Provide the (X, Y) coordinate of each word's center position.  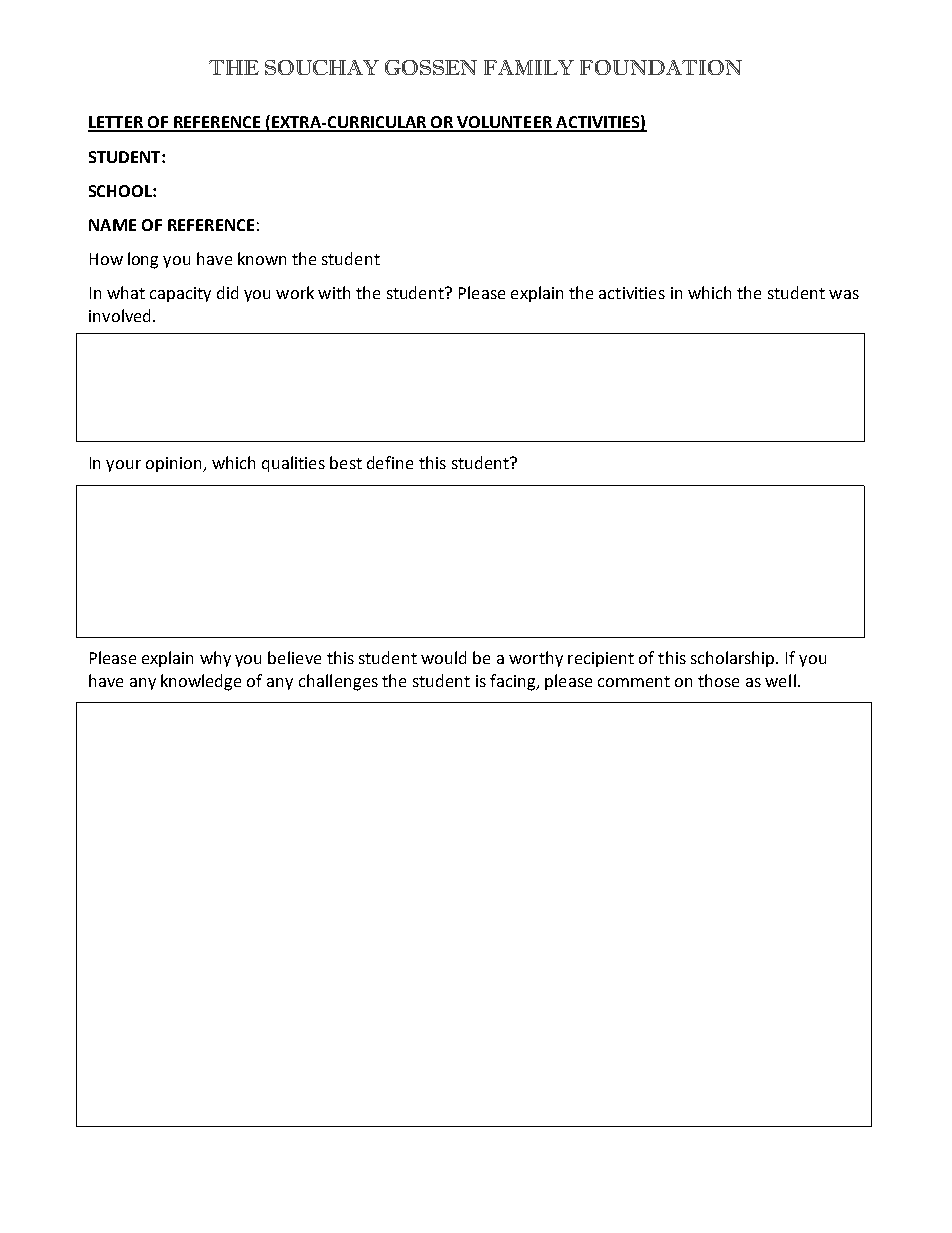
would (443, 657)
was (844, 294)
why (215, 659)
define (390, 462)
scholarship (734, 659)
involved (119, 315)
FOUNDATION (661, 67)
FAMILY (529, 67)
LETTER (116, 123)
